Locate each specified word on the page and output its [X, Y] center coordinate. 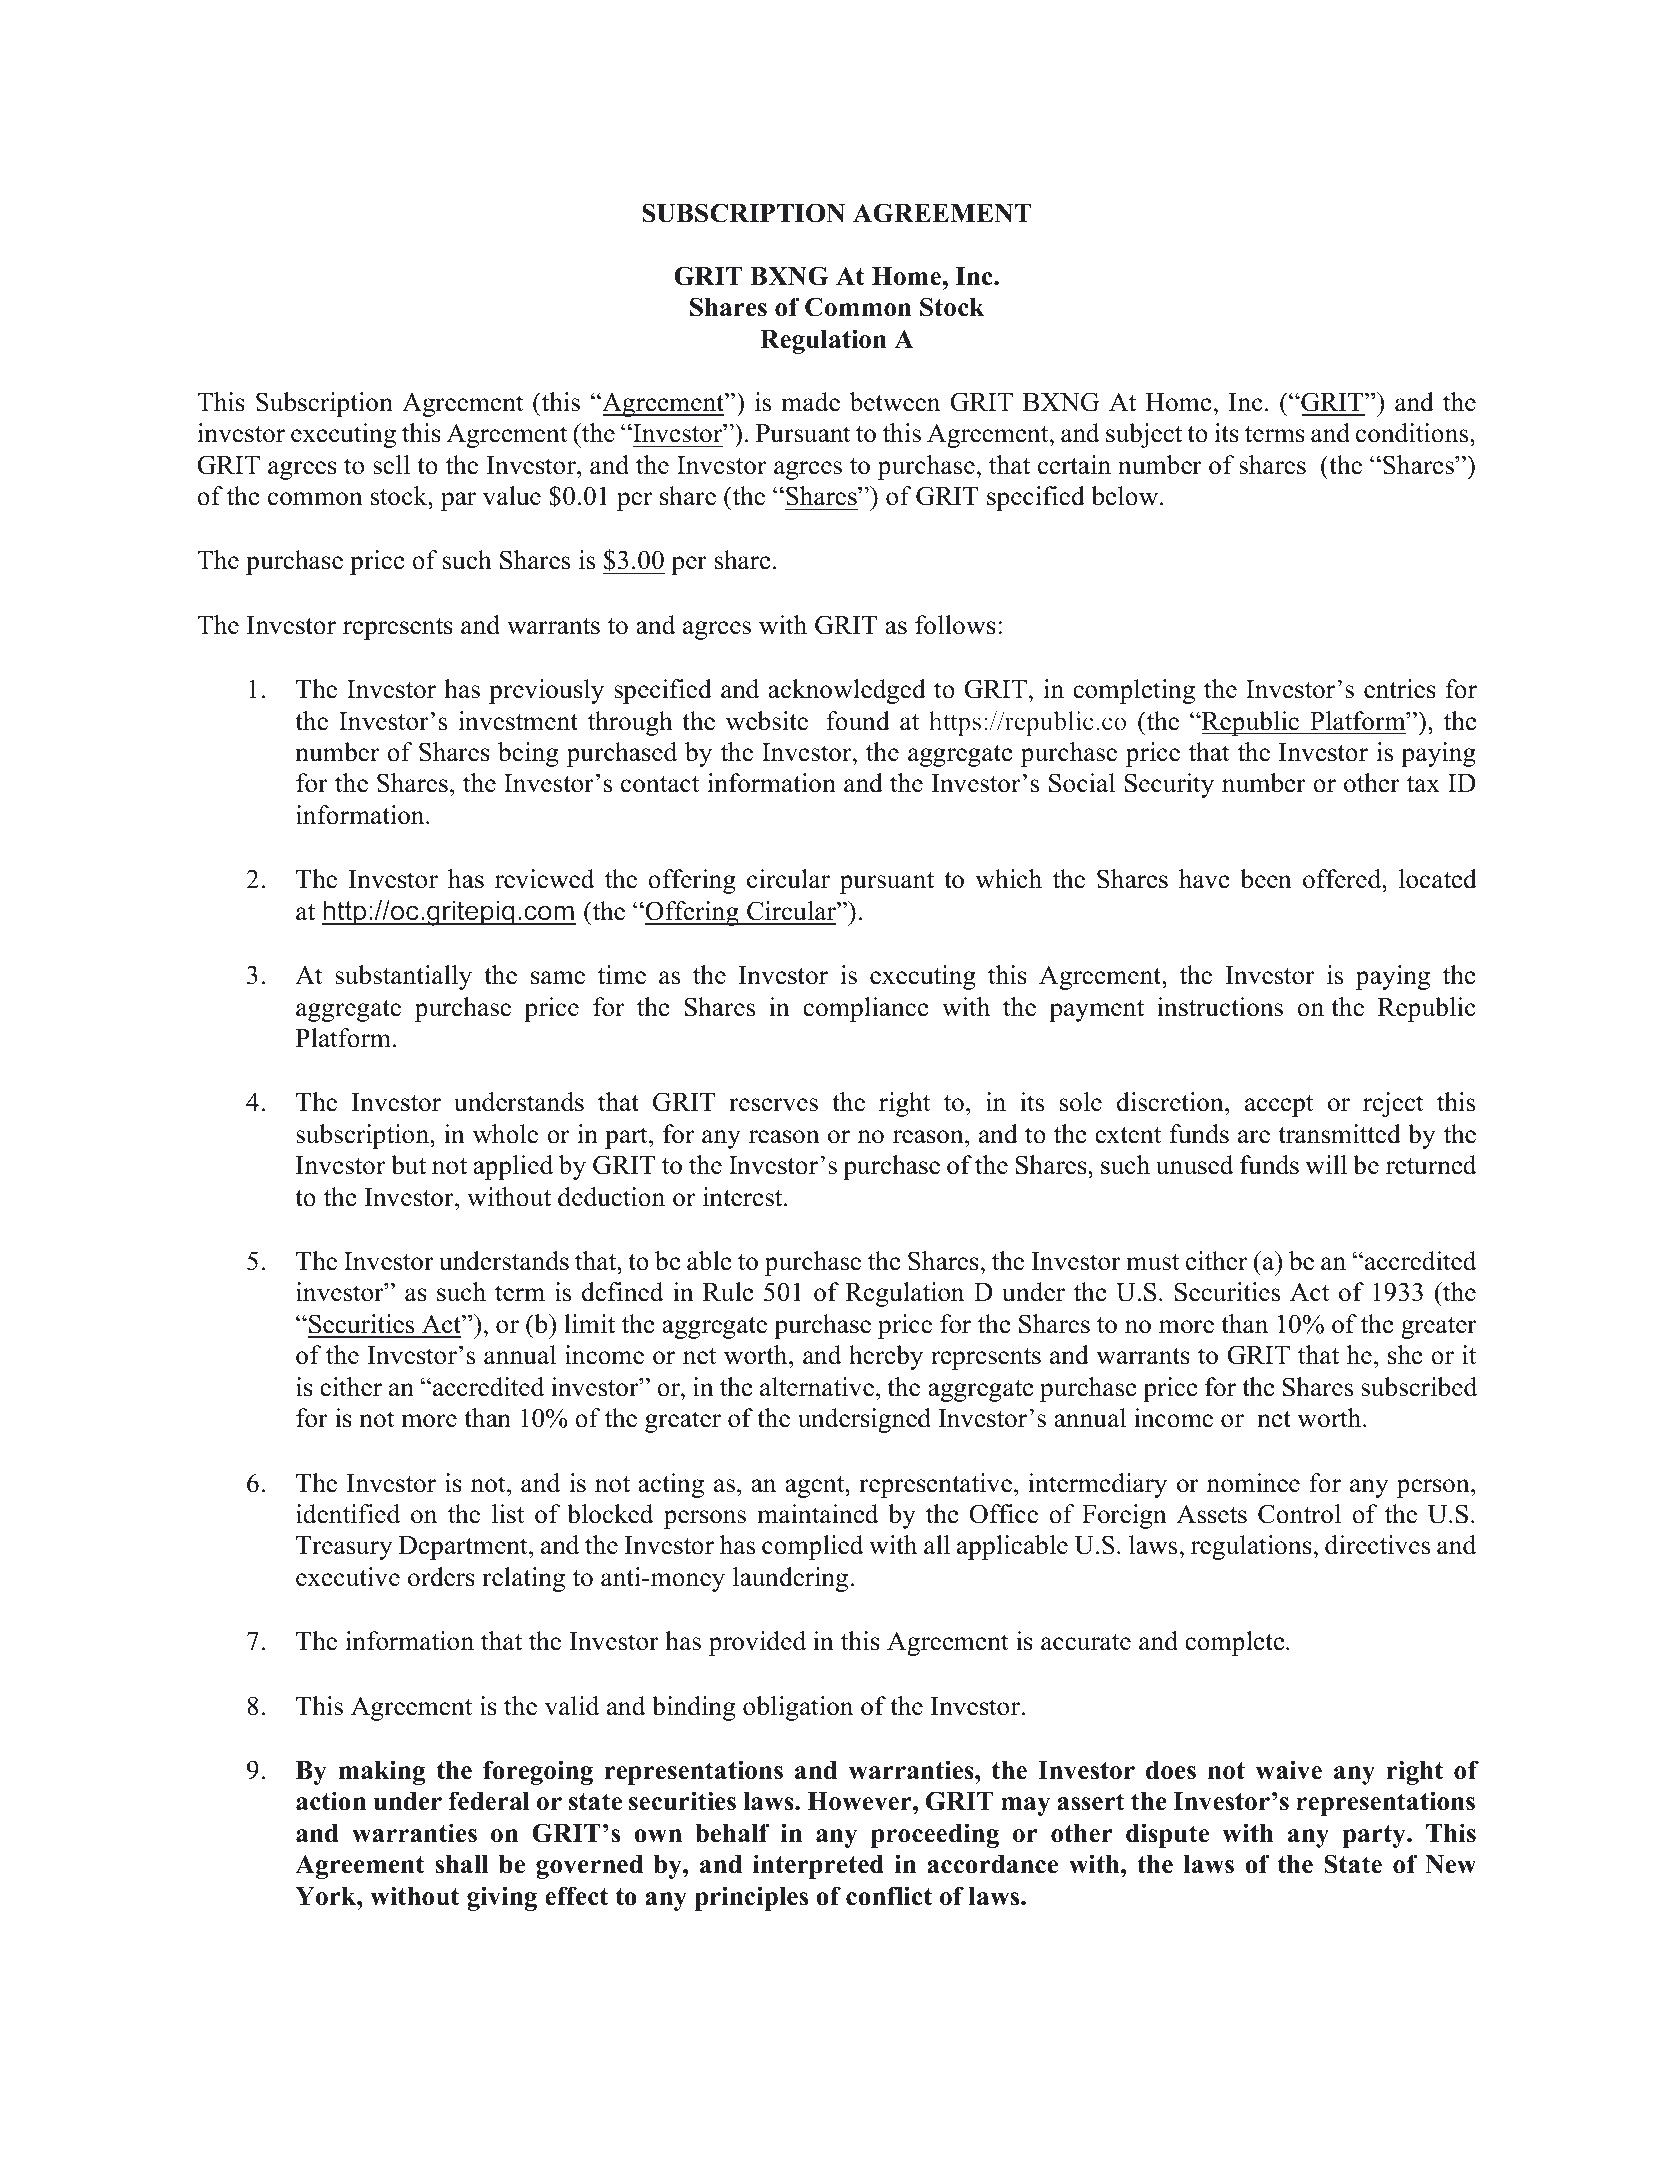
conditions [1413, 433]
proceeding [935, 1835]
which [1008, 879]
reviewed [544, 879]
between [895, 402]
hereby [886, 1357]
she [1405, 1355]
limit [589, 1323]
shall [462, 1864]
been [1266, 879]
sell [391, 465]
